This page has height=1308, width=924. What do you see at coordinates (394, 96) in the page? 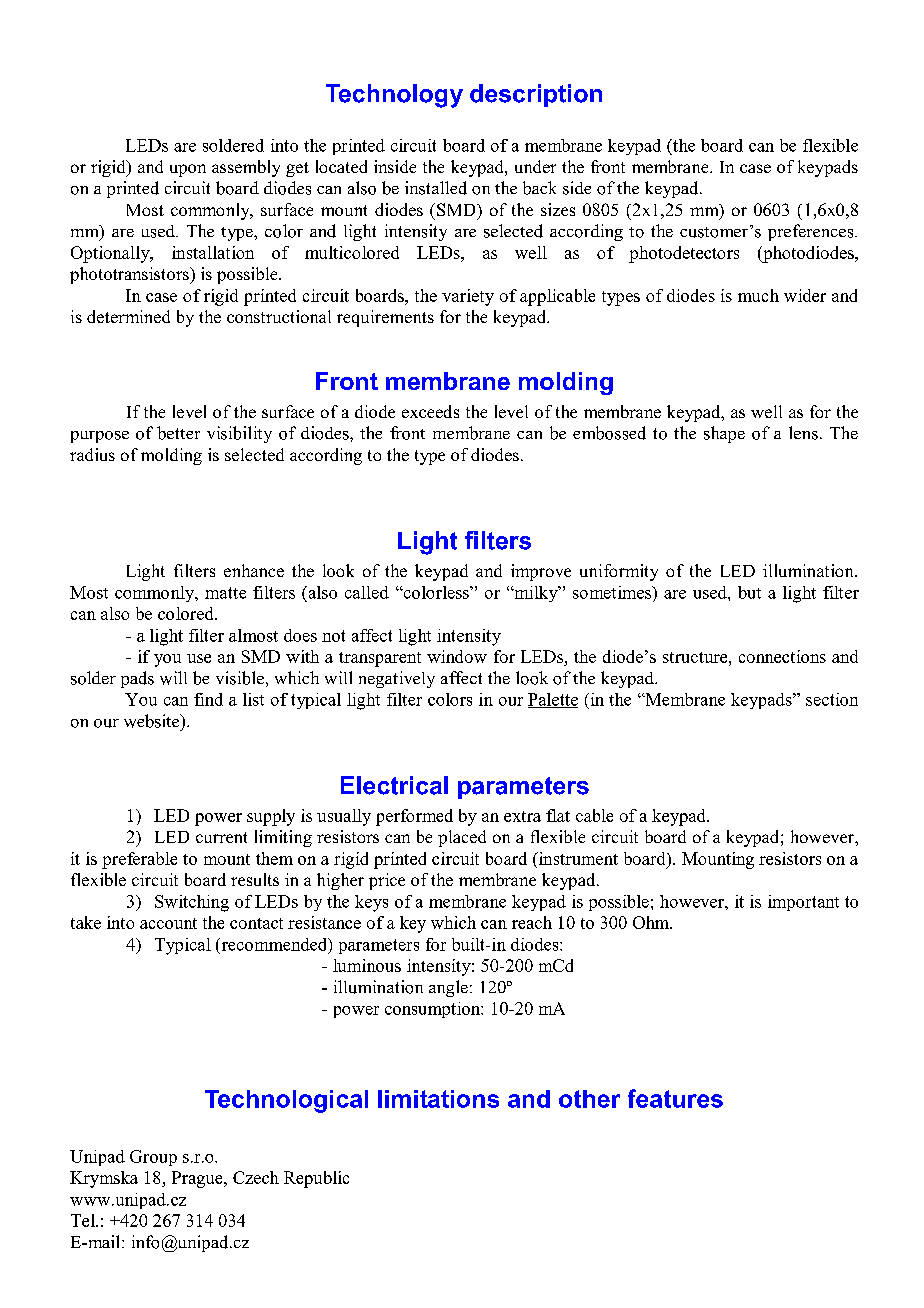
I see `Technology` at bounding box center [394, 96].
